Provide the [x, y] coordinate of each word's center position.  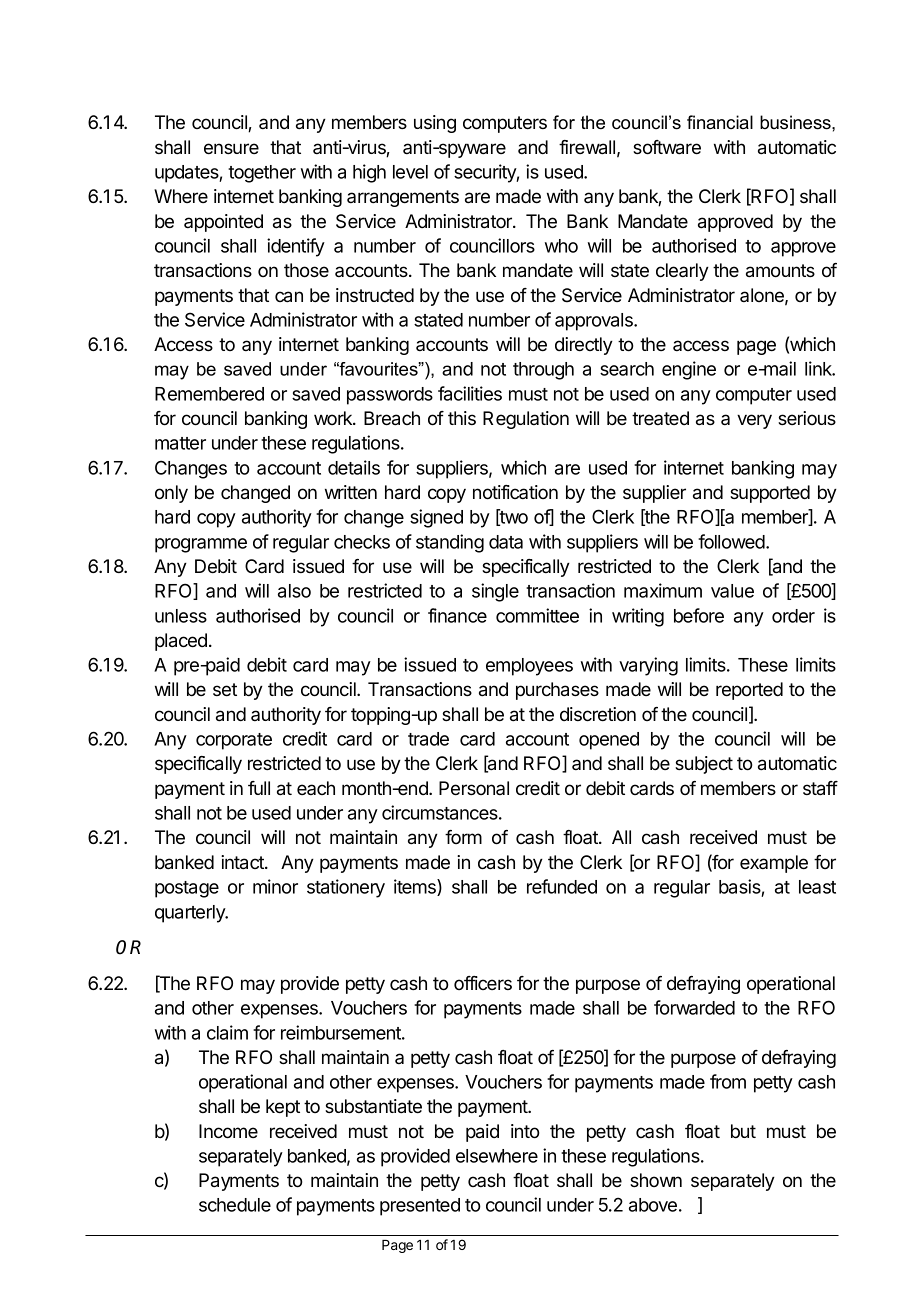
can [289, 297]
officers [483, 983]
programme [201, 545]
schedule [235, 1205]
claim [227, 1032]
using [435, 124]
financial [720, 122]
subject [704, 765]
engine [689, 370]
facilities [470, 393]
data [506, 542]
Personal [474, 788]
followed [732, 541]
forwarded [694, 1007]
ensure [231, 148]
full [259, 788]
